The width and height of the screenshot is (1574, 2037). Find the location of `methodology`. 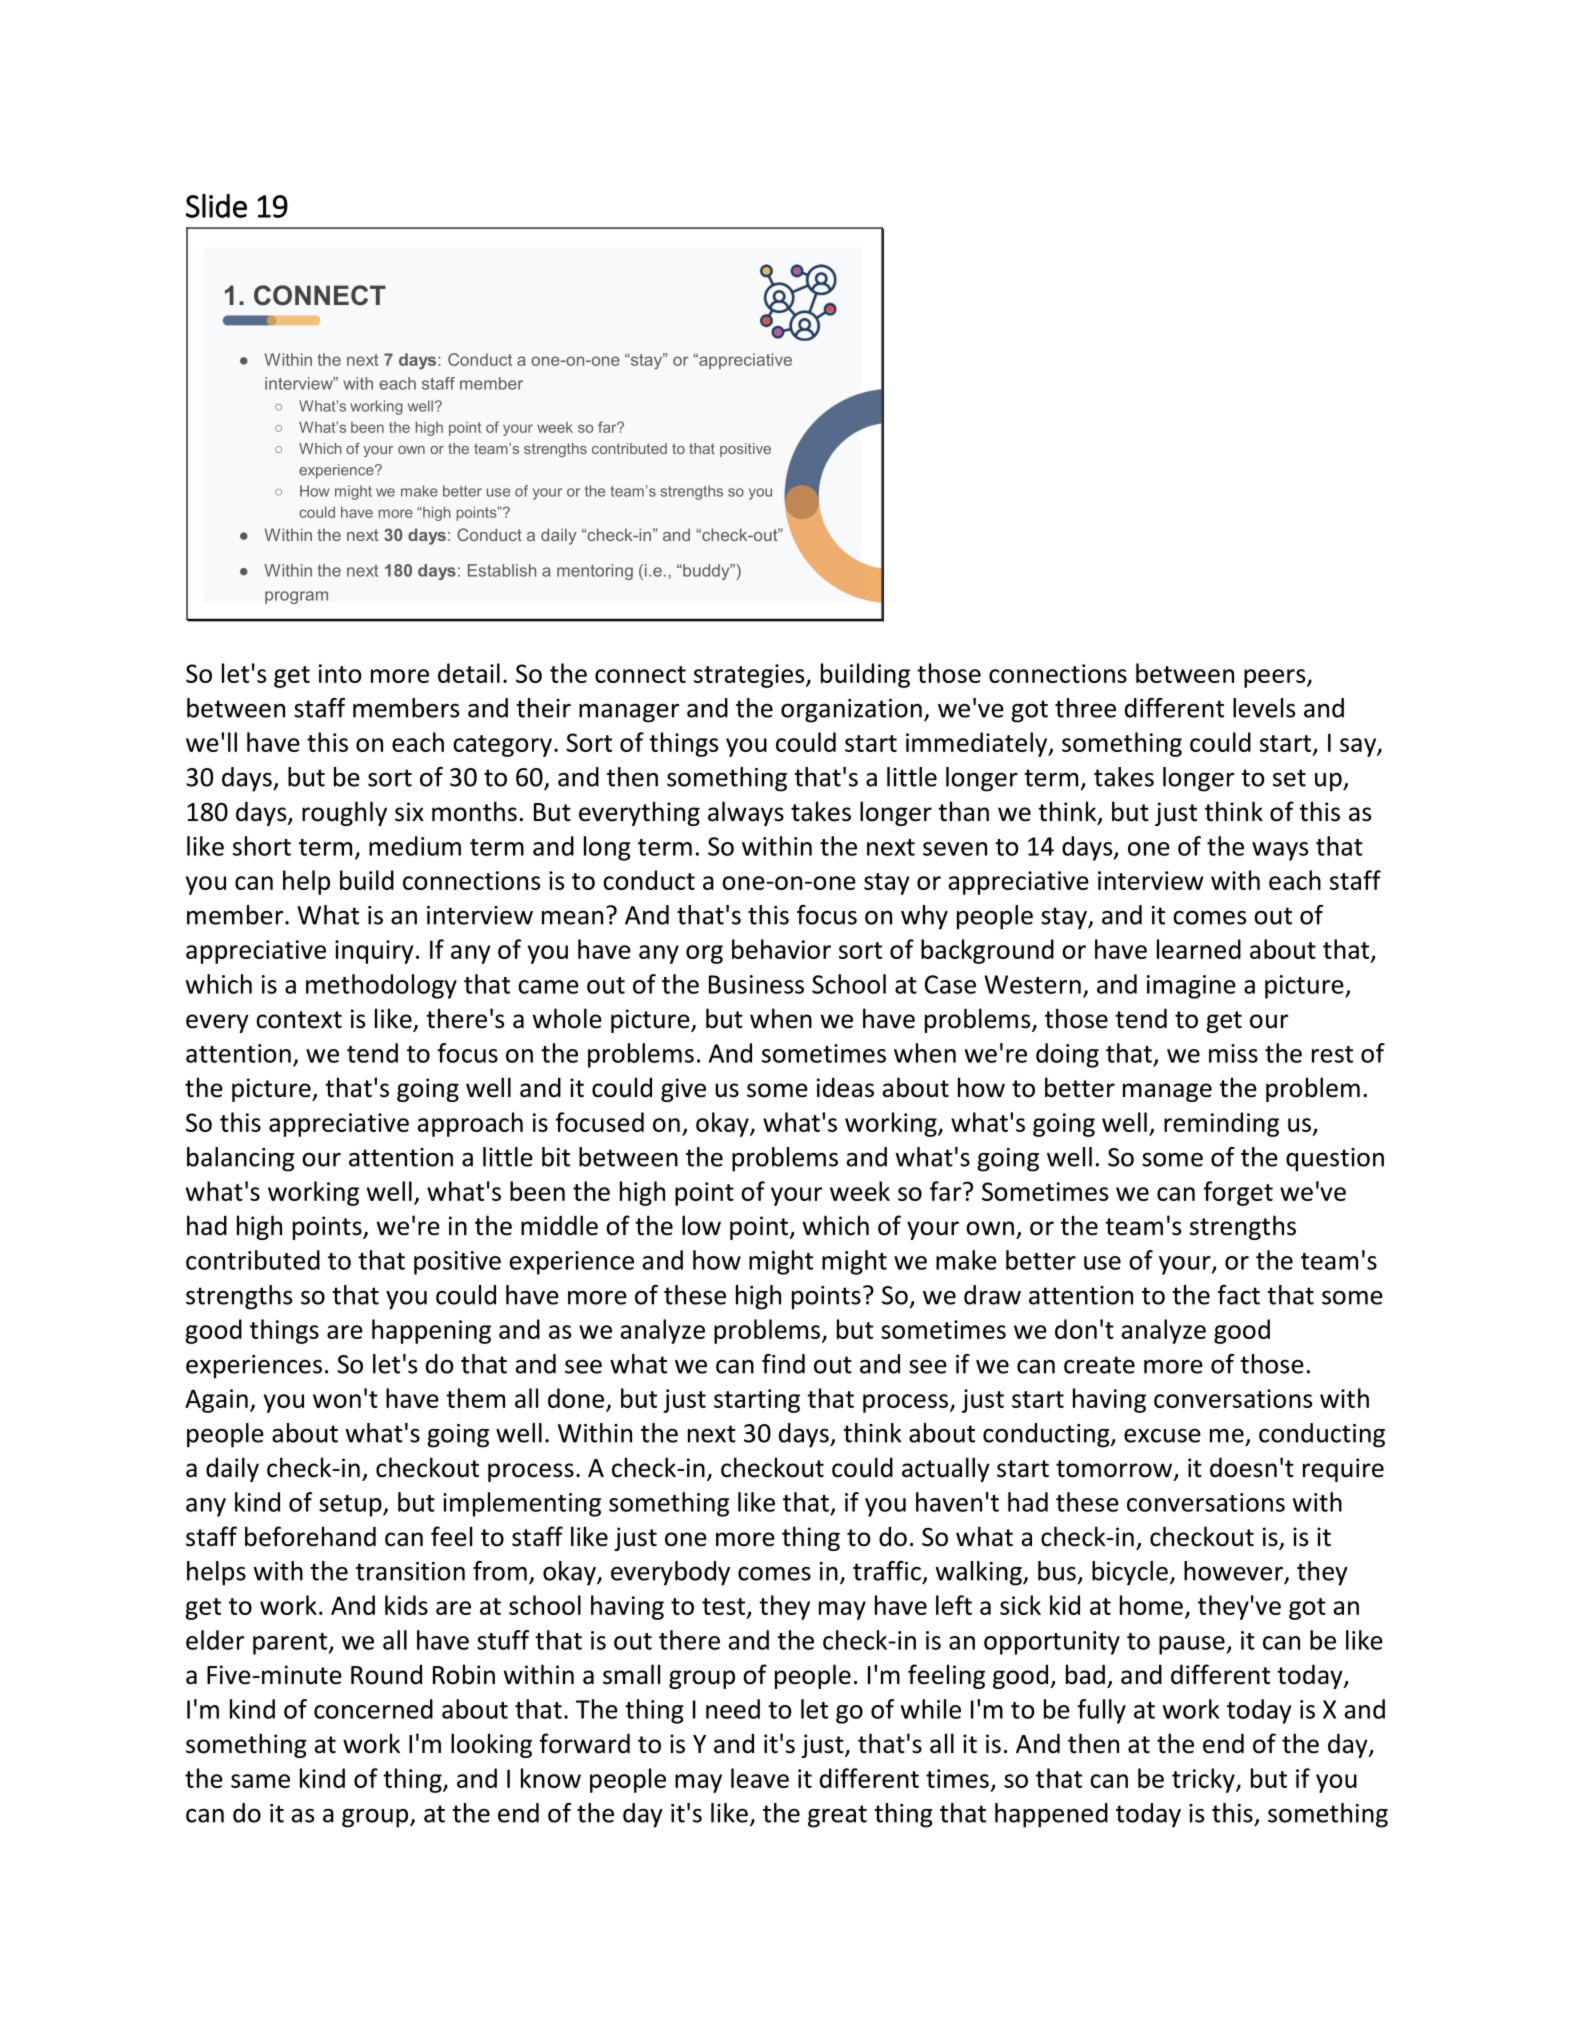

methodology is located at coordinates (381, 986).
